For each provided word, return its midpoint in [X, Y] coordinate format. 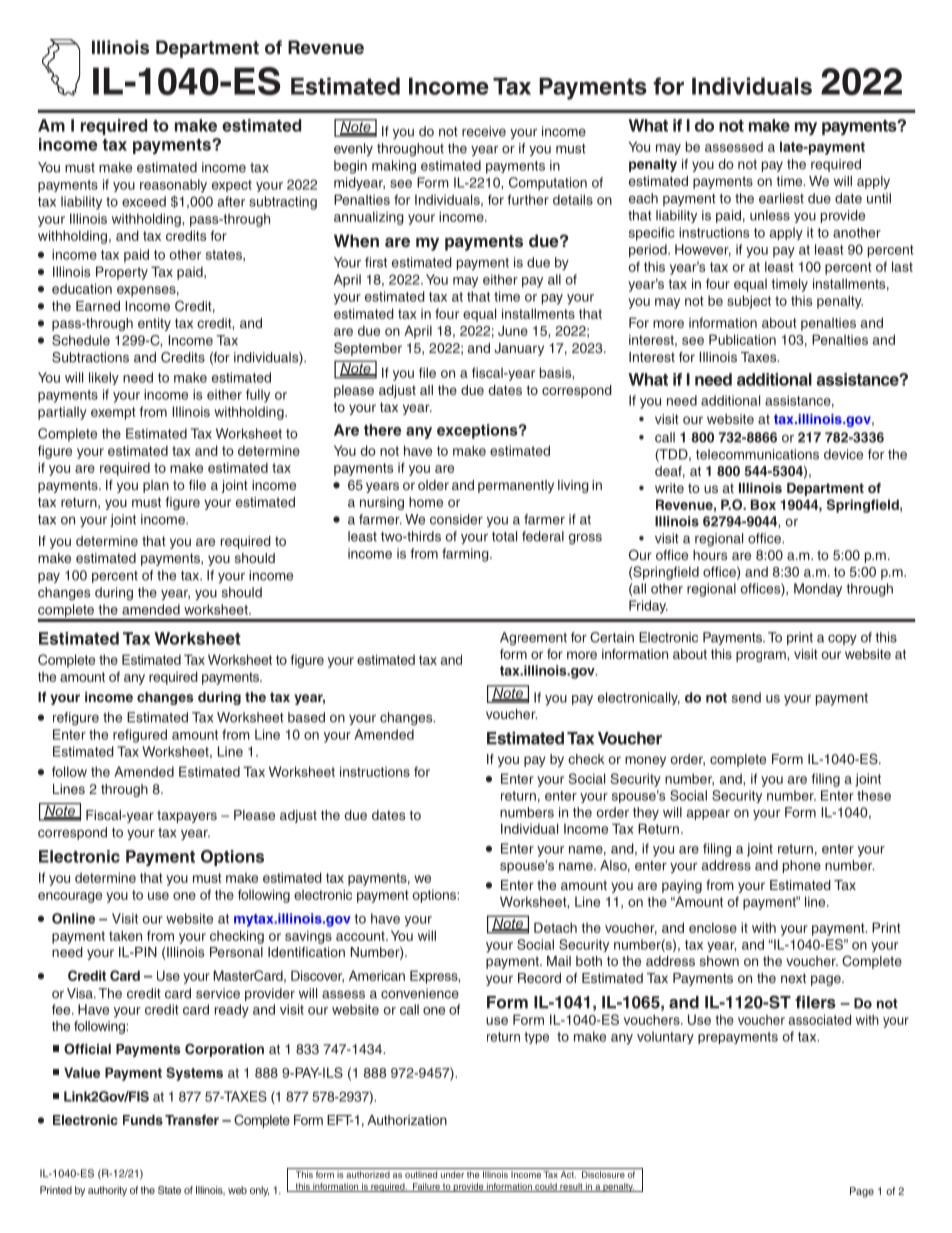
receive [484, 131]
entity [154, 324]
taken [125, 935]
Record [539, 978]
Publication [742, 339]
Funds [143, 1120]
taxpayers [187, 816]
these [874, 795]
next [793, 978]
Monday [818, 590]
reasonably [173, 186]
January [519, 349]
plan [156, 486]
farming [466, 555]
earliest [781, 198]
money [645, 761]
